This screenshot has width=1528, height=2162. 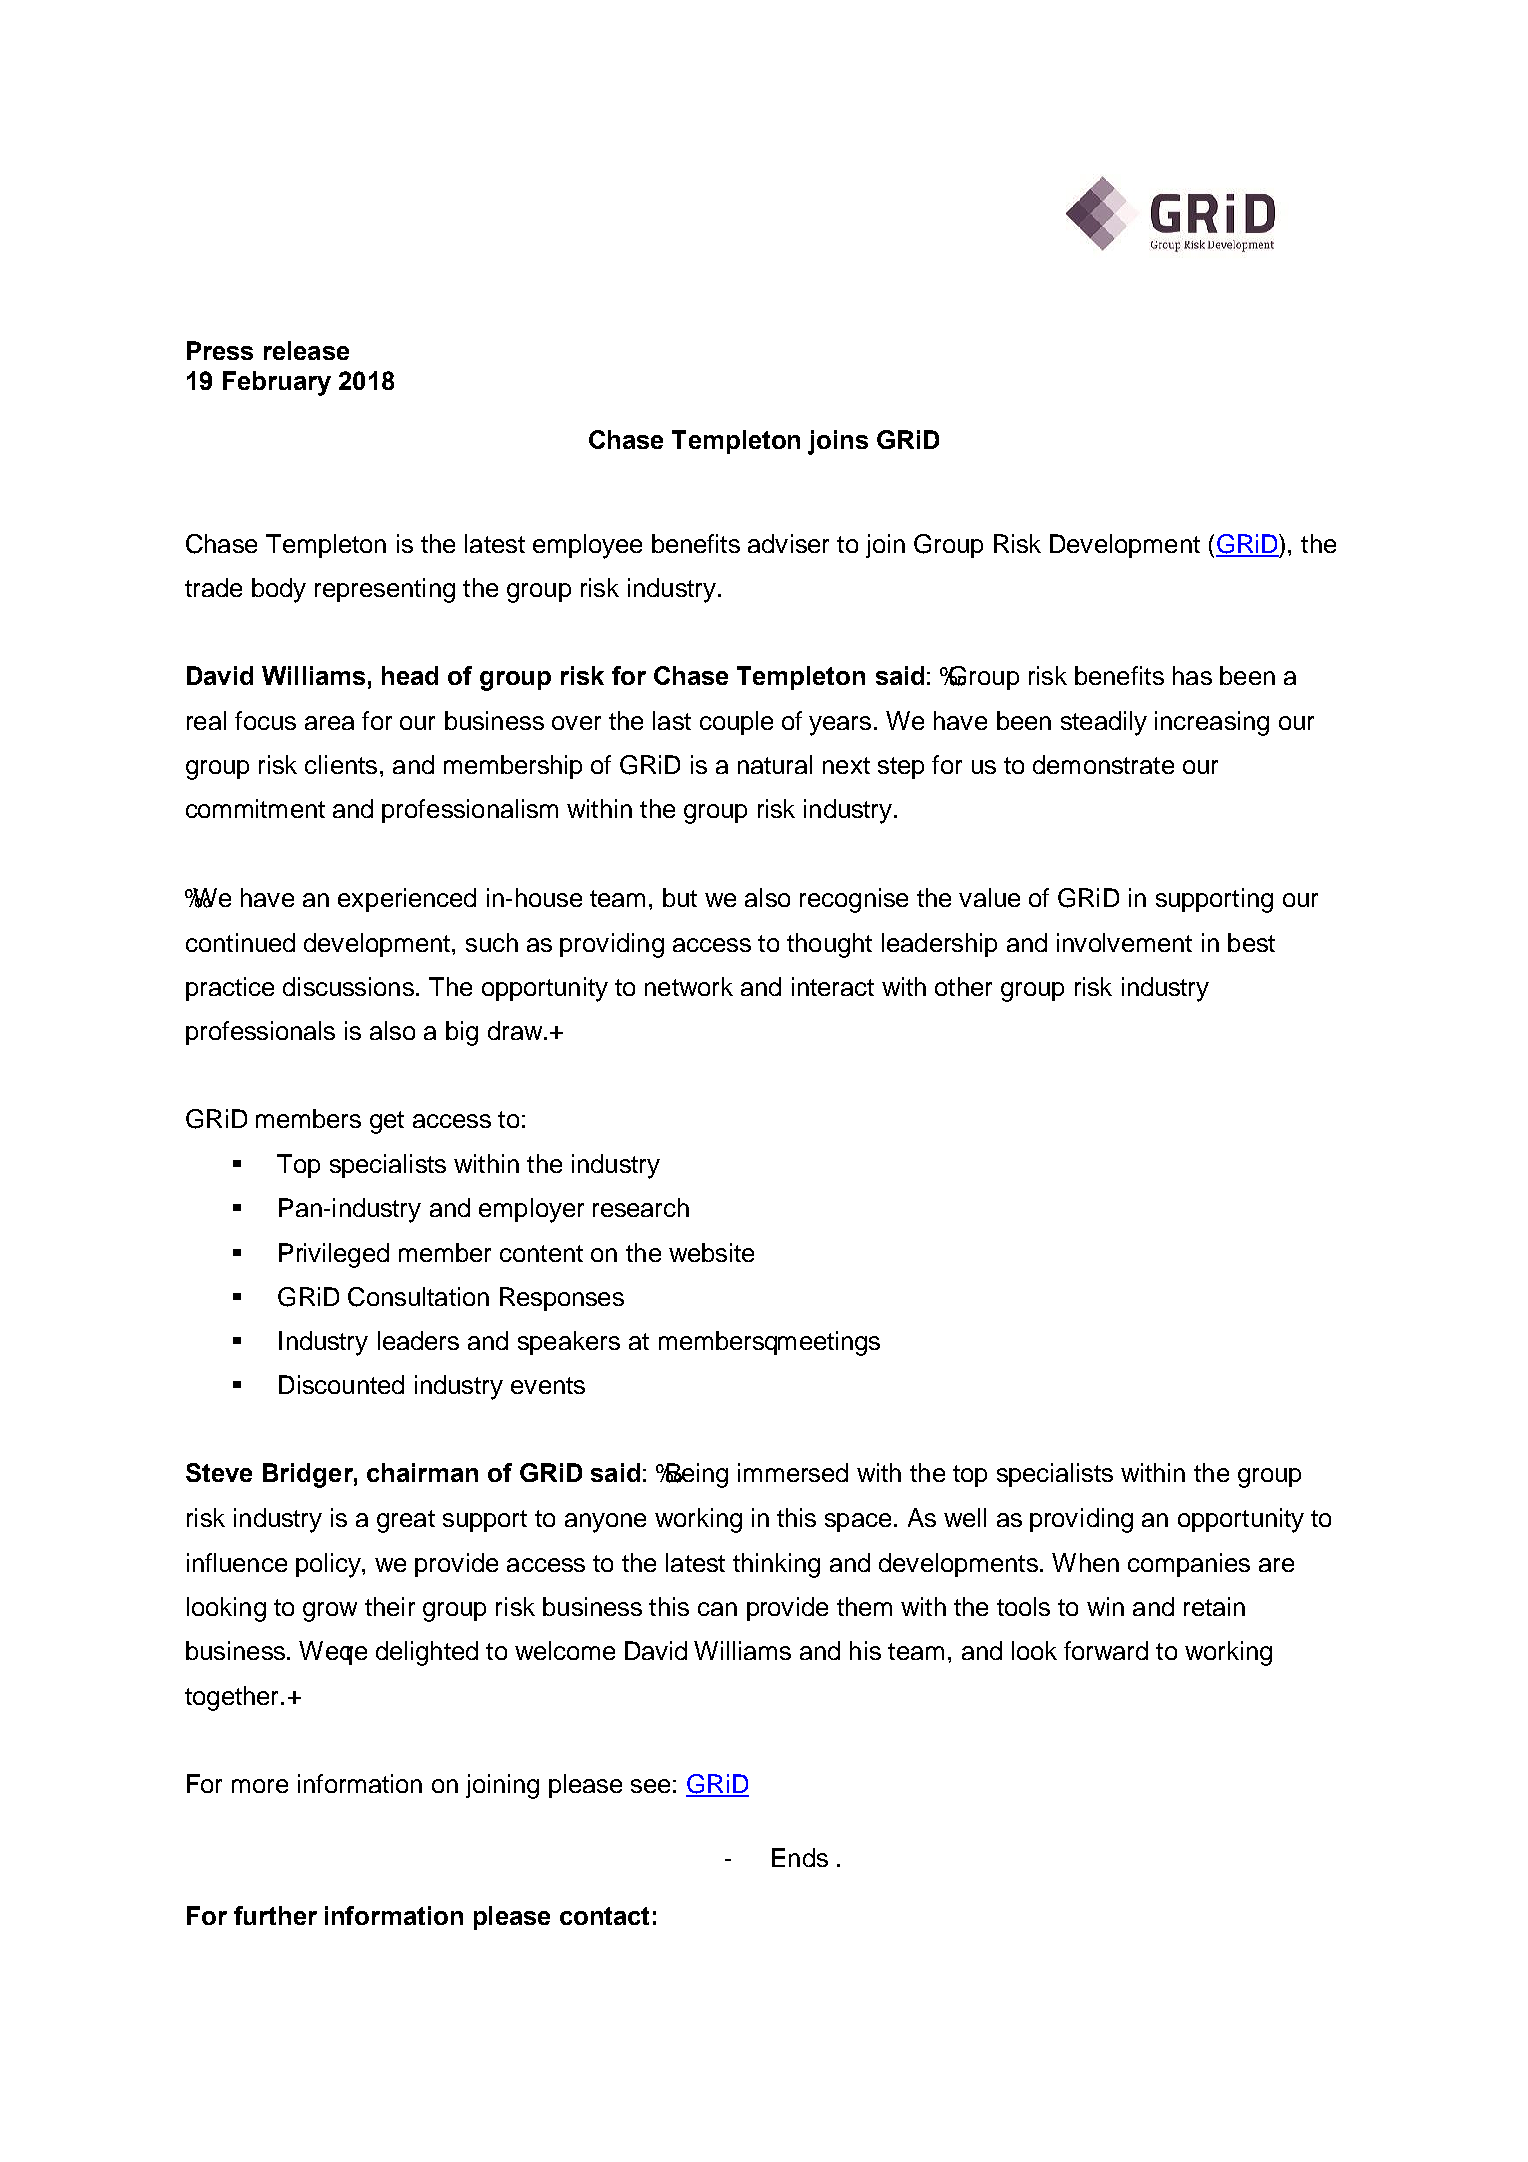 What do you see at coordinates (341, 764) in the screenshot?
I see `clients` at bounding box center [341, 764].
